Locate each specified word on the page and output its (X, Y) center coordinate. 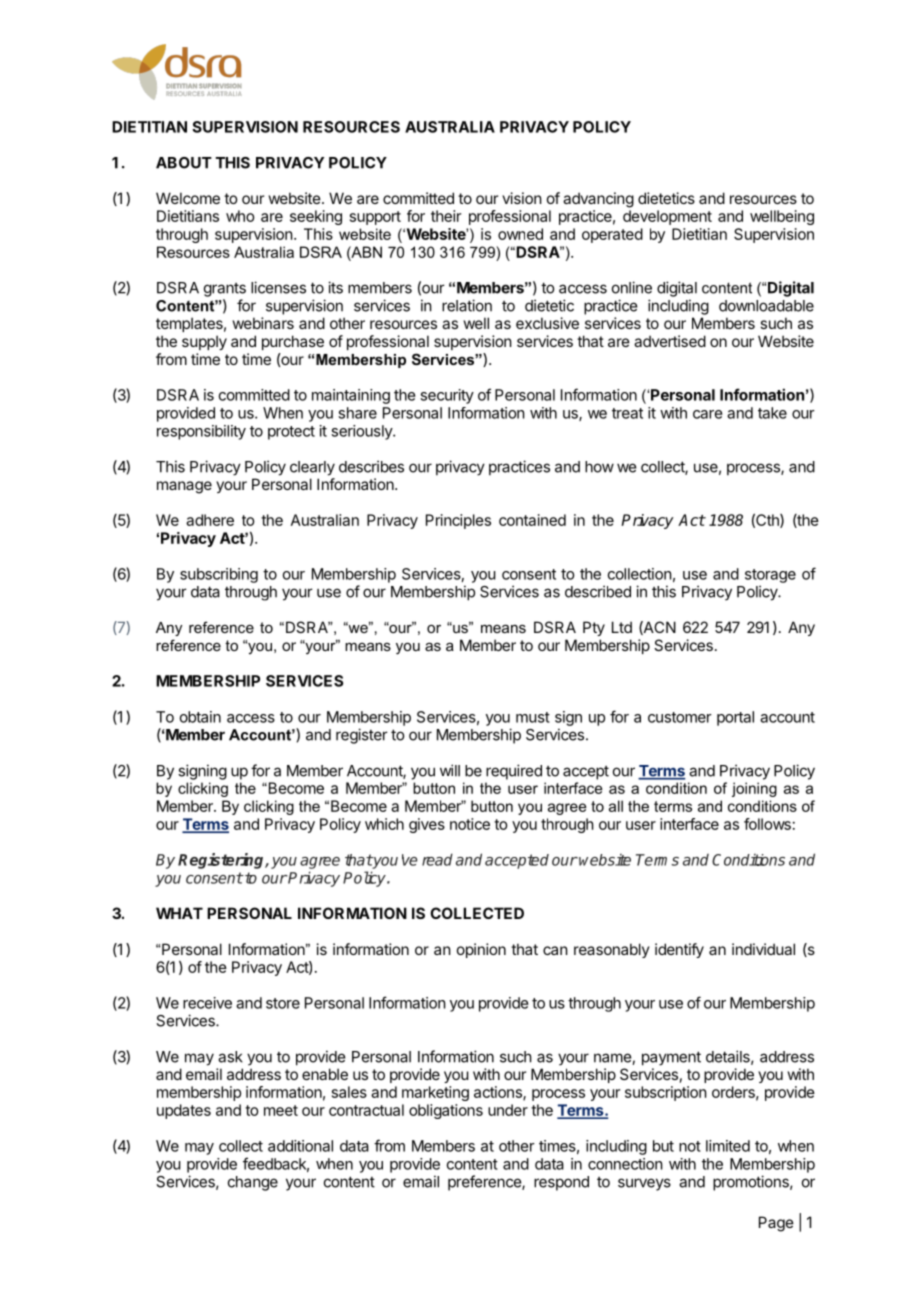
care (708, 414)
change (253, 1183)
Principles (458, 521)
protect (291, 433)
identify (679, 950)
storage (770, 576)
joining (754, 789)
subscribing (219, 575)
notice (470, 824)
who (240, 216)
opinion (481, 950)
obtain (200, 717)
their (446, 216)
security (447, 396)
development (667, 217)
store (283, 1003)
